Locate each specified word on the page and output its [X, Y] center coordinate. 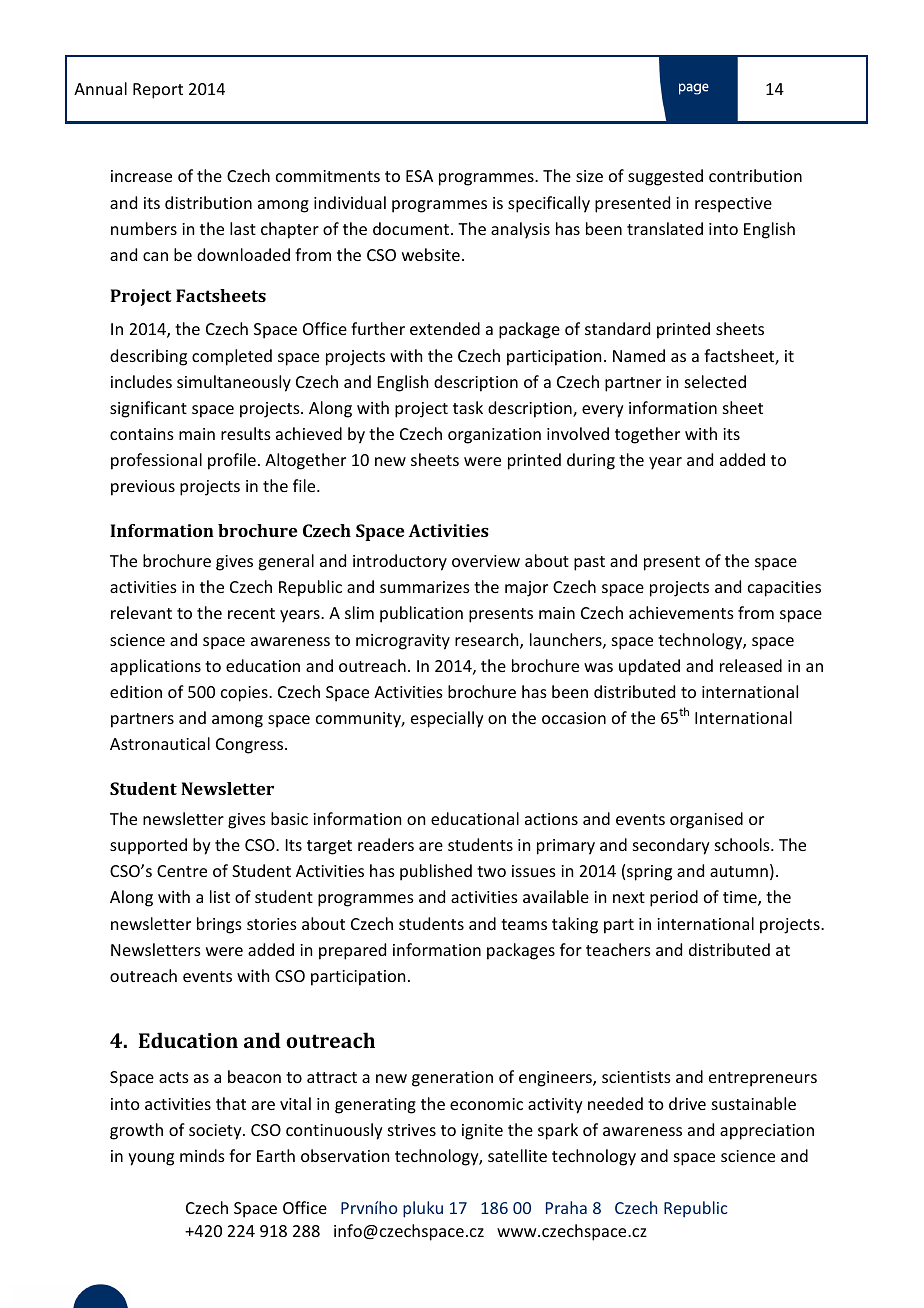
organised [706, 820]
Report [158, 91]
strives [412, 1130]
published [436, 872]
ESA [419, 176]
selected [715, 381]
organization [494, 436]
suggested [665, 177]
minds [202, 1155]
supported [148, 846]
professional [156, 461]
